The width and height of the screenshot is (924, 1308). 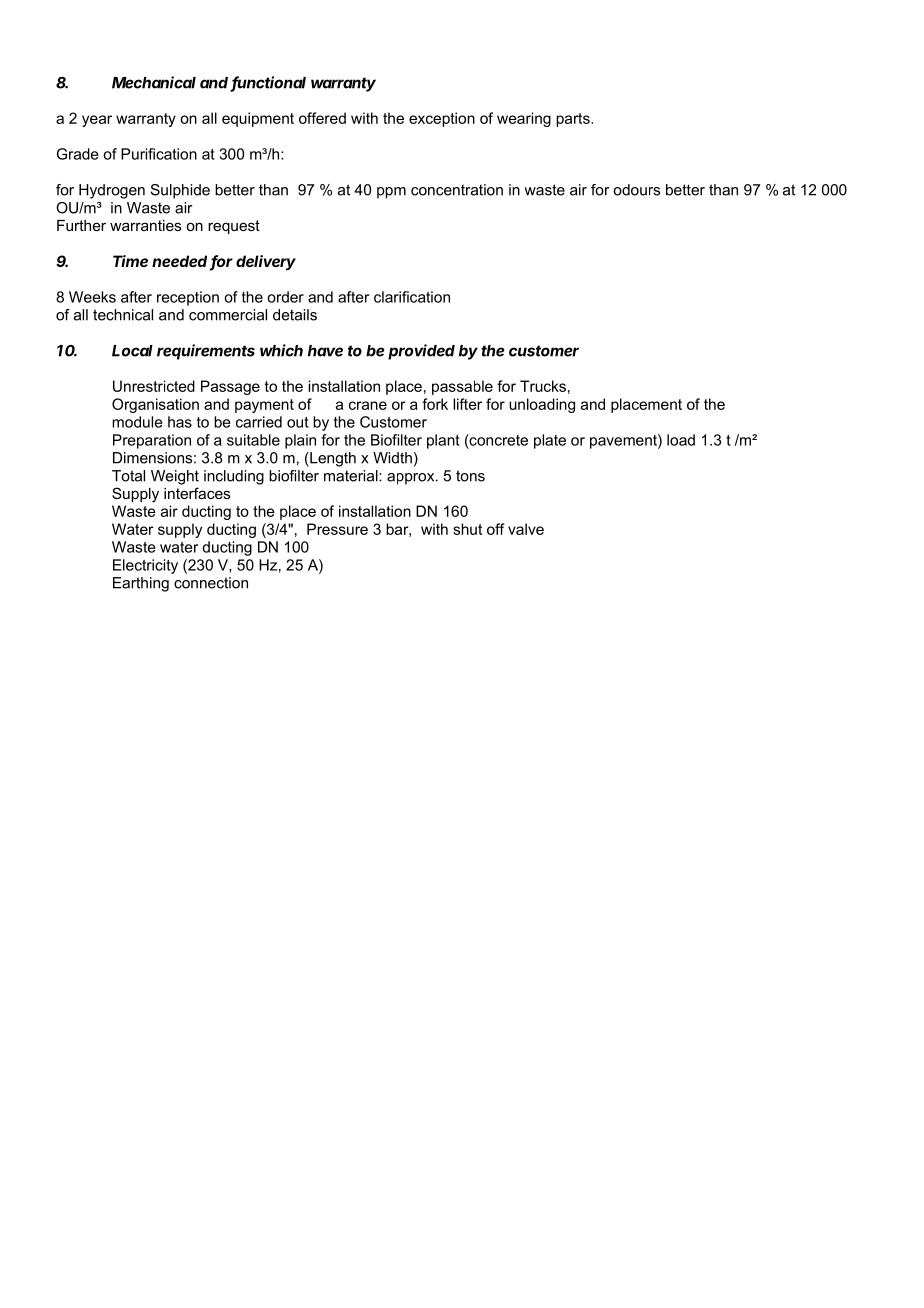 What do you see at coordinates (574, 120) in the screenshot?
I see `parts` at bounding box center [574, 120].
